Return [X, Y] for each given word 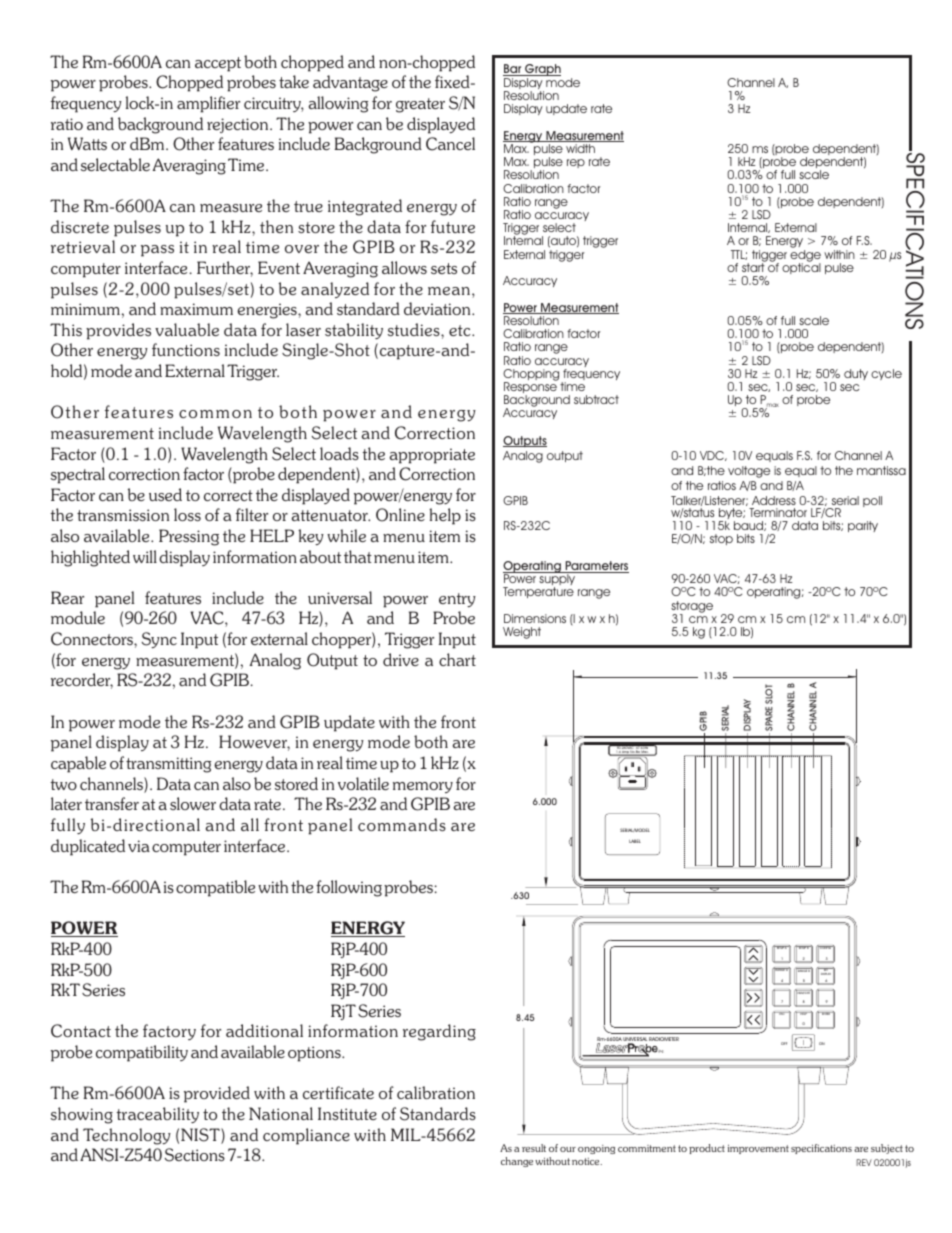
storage [692, 608]
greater [420, 105]
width [580, 148]
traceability [157, 1115]
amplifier [208, 104]
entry [457, 600]
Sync [159, 640]
